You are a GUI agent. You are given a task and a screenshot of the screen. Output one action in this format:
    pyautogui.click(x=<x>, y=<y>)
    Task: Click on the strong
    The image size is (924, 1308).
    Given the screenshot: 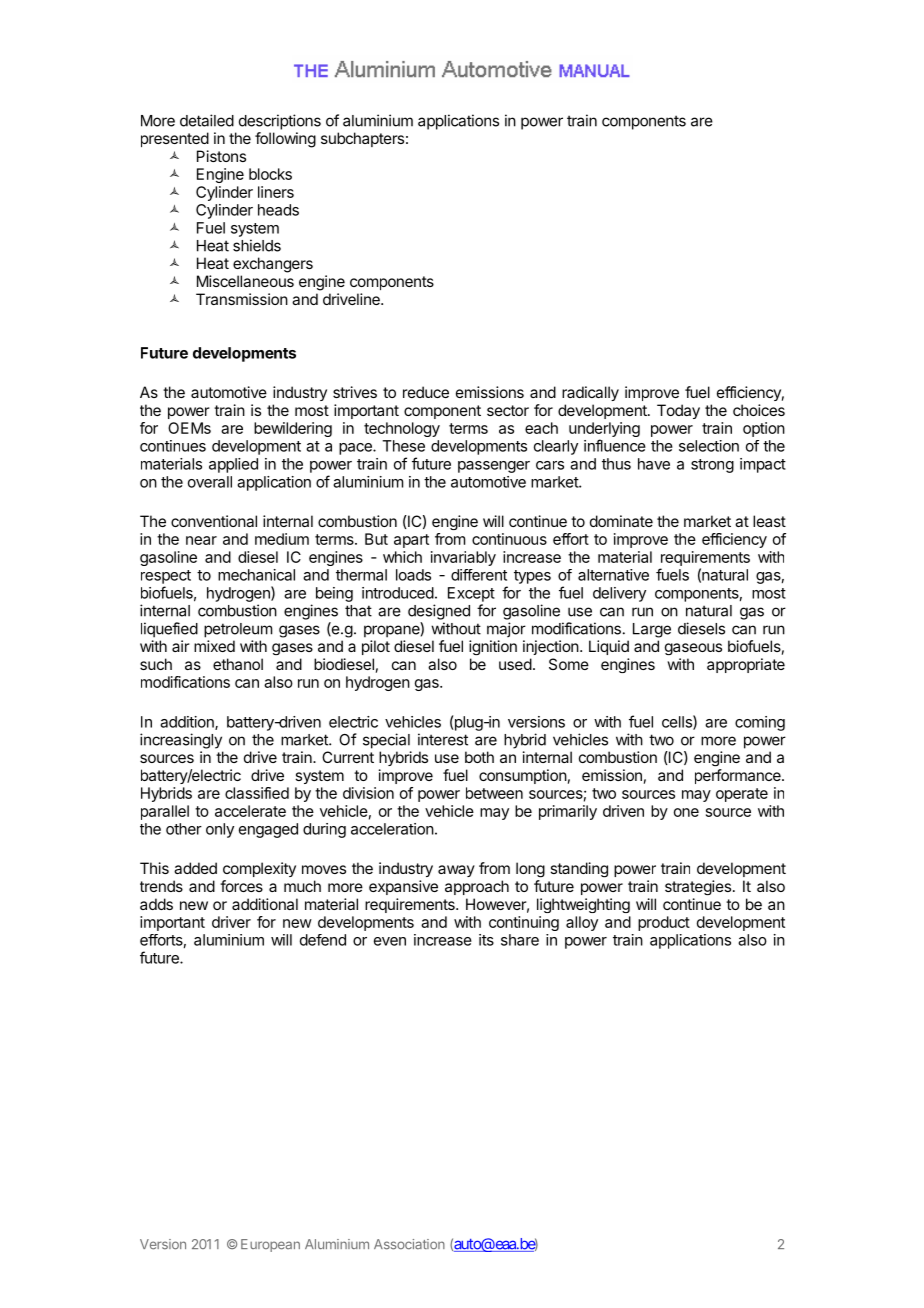 What is the action you would take?
    pyautogui.click(x=712, y=466)
